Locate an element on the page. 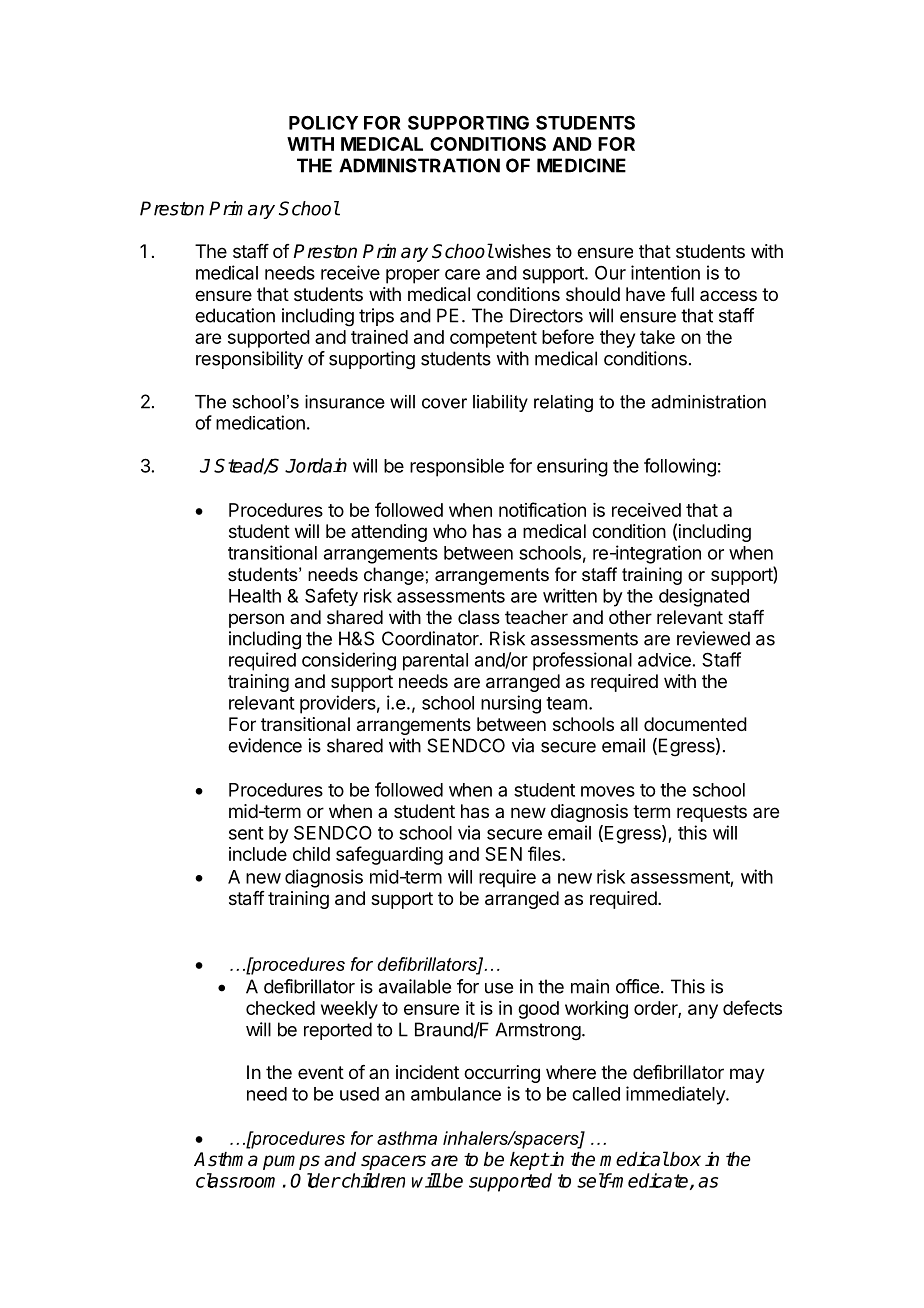 This image has height=1308, width=924. reviewed is located at coordinates (713, 638).
